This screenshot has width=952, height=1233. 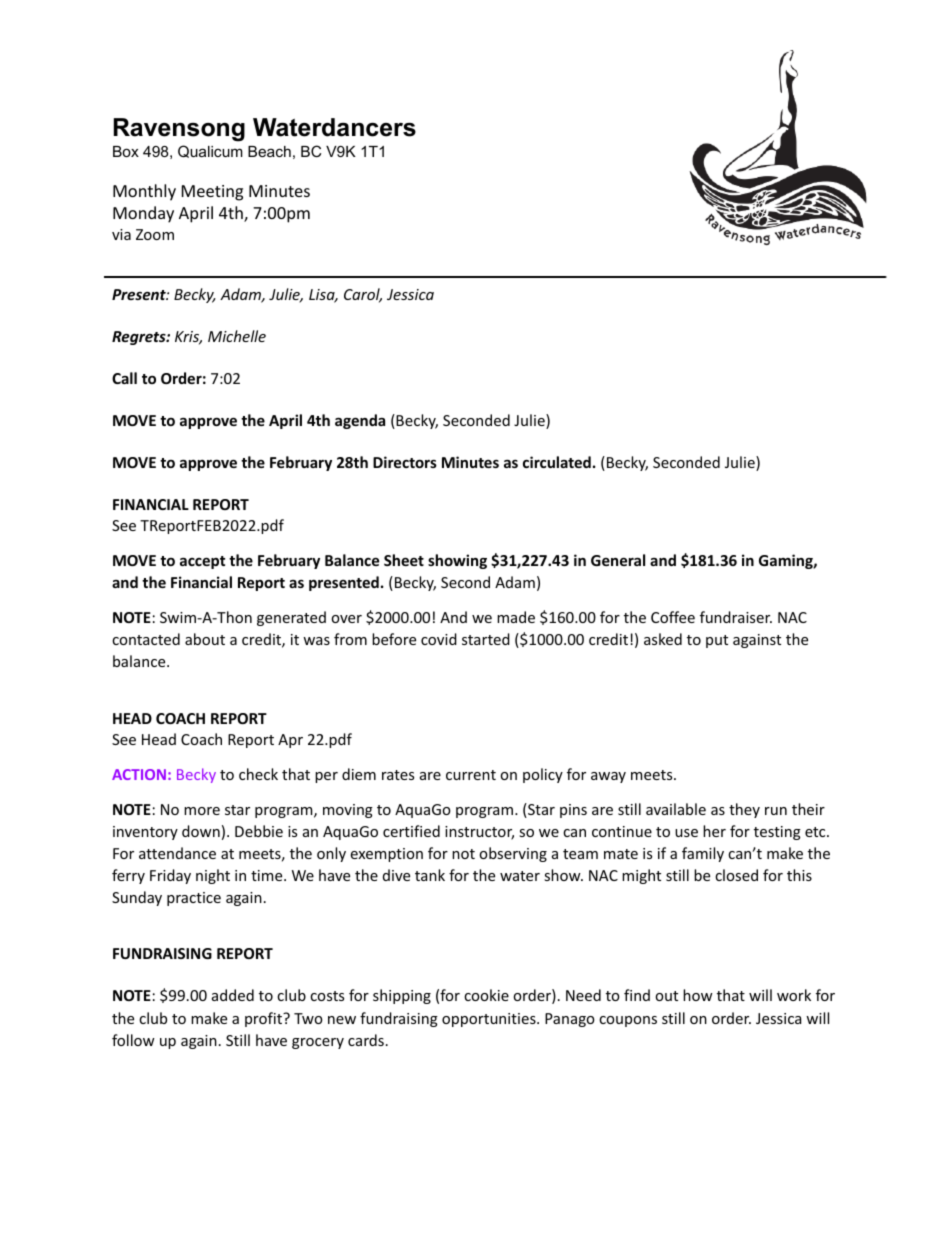 I want to click on circulated, so click(x=557, y=462).
